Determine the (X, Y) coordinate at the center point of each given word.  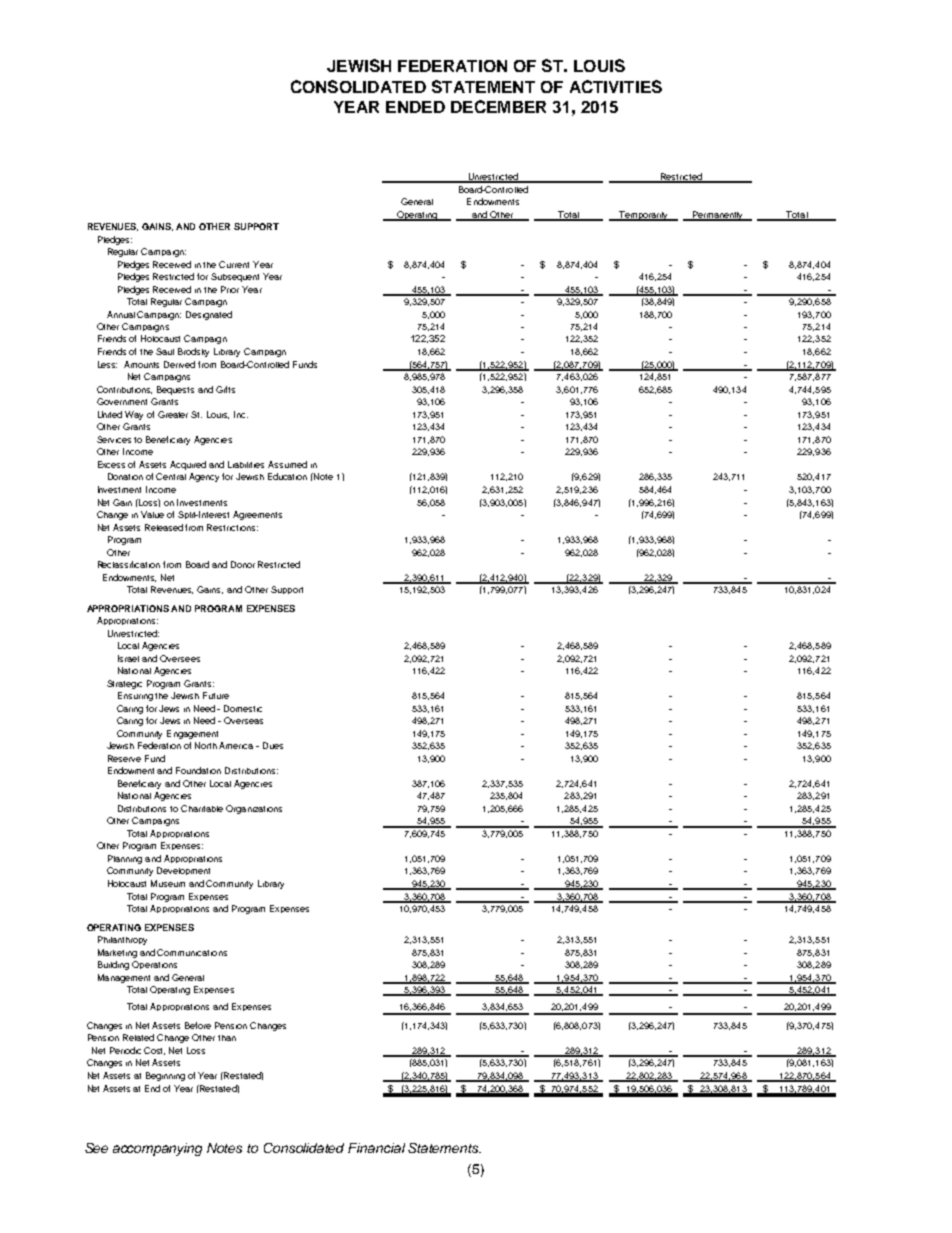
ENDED (415, 107)
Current (234, 264)
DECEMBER (498, 106)
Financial (376, 1148)
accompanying (157, 1149)
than (227, 1038)
